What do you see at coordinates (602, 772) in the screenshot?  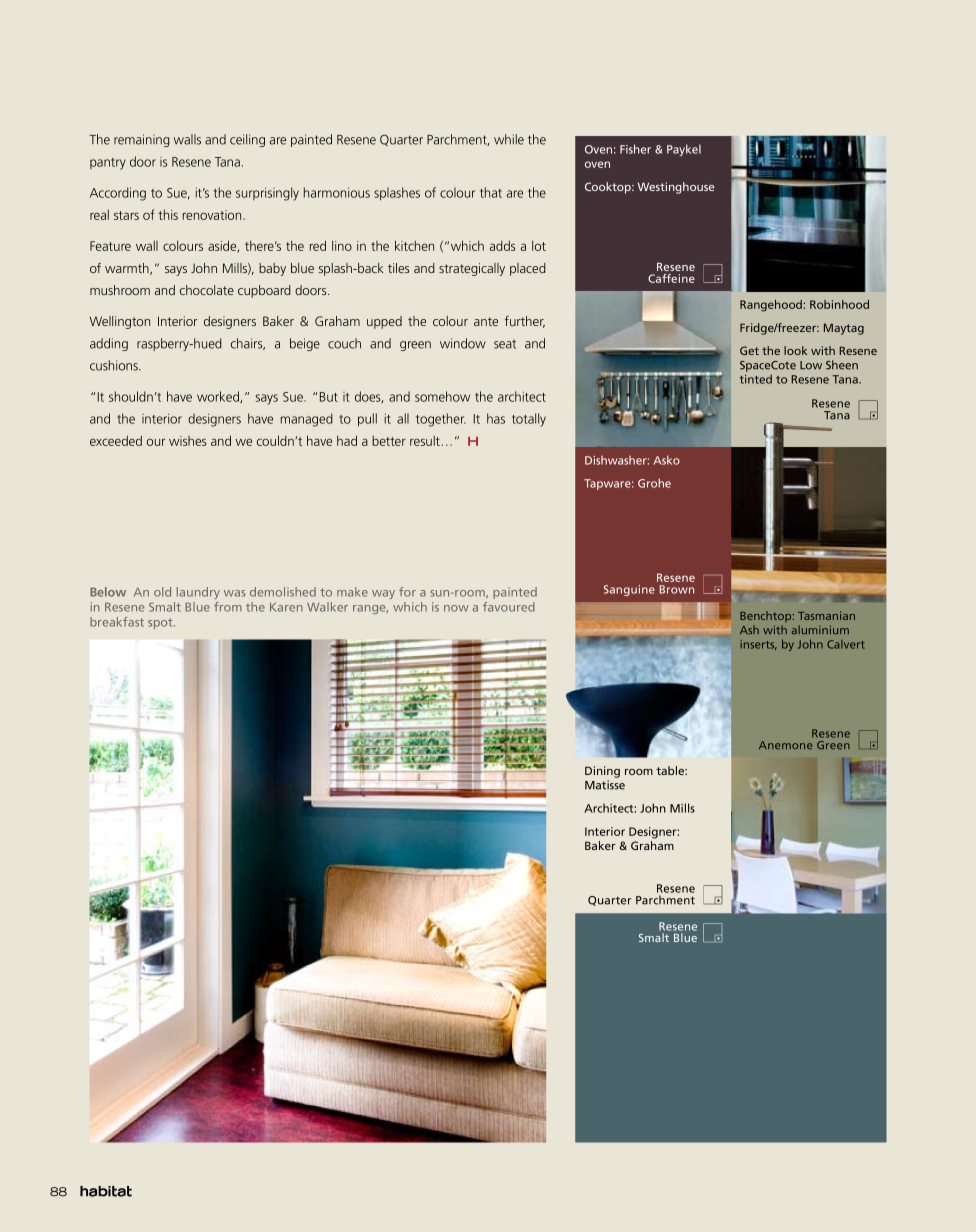 I see `Dining` at bounding box center [602, 772].
